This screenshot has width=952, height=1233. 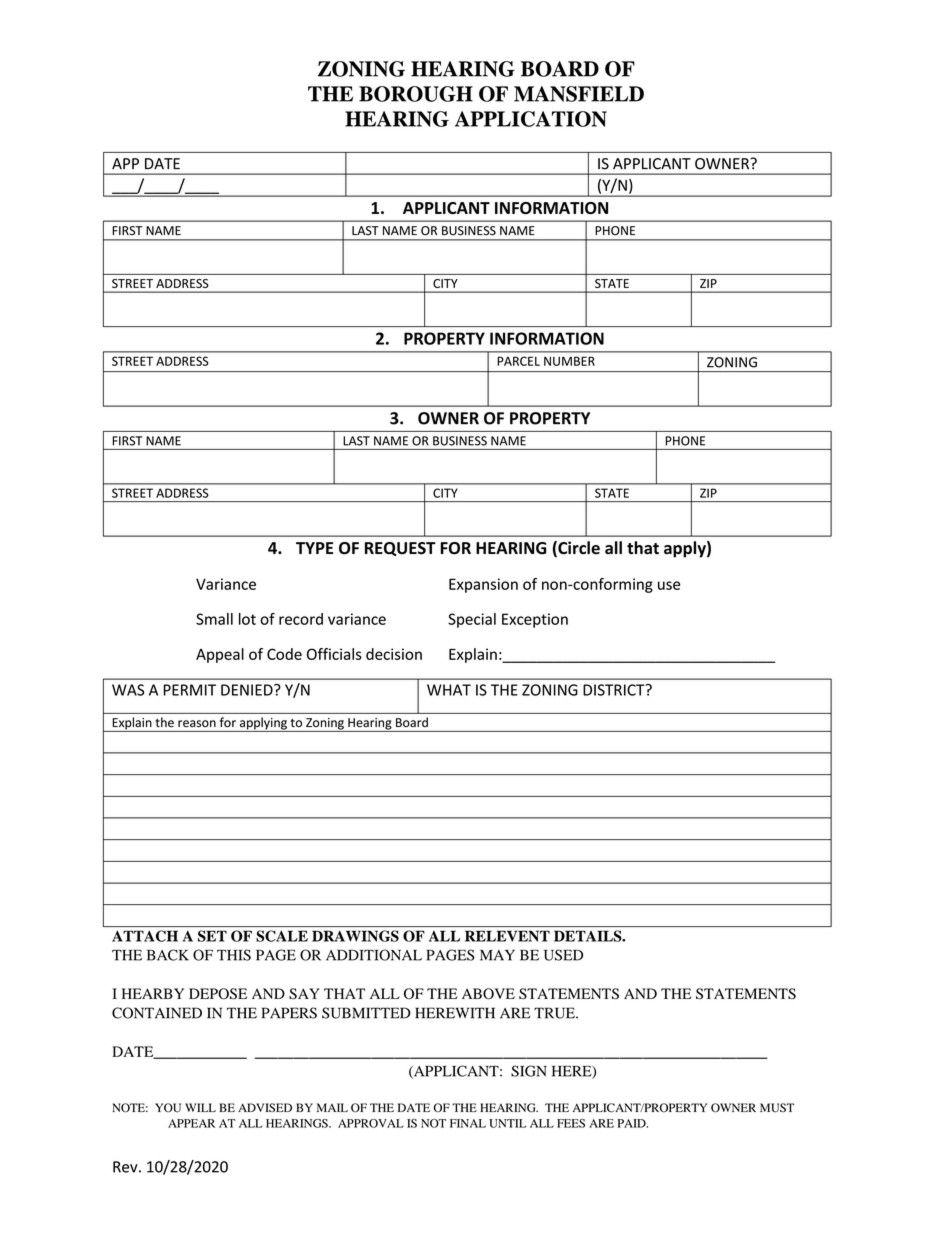 I want to click on TYPE, so click(x=314, y=548).
